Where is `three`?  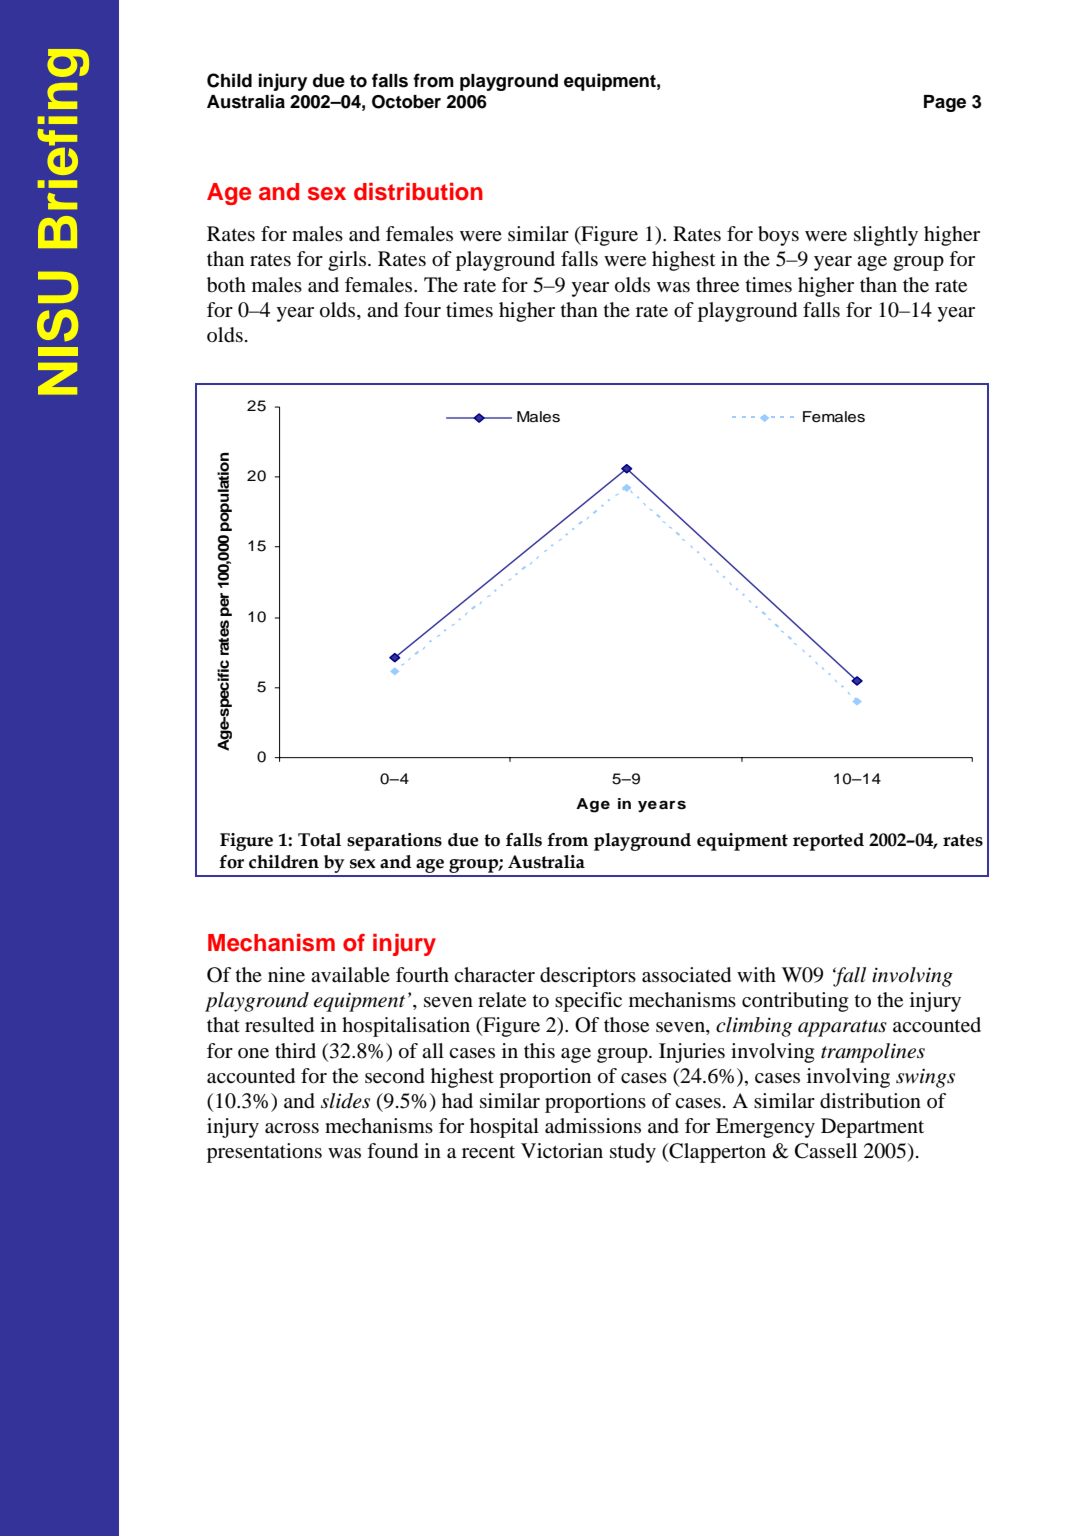 three is located at coordinates (717, 285).
